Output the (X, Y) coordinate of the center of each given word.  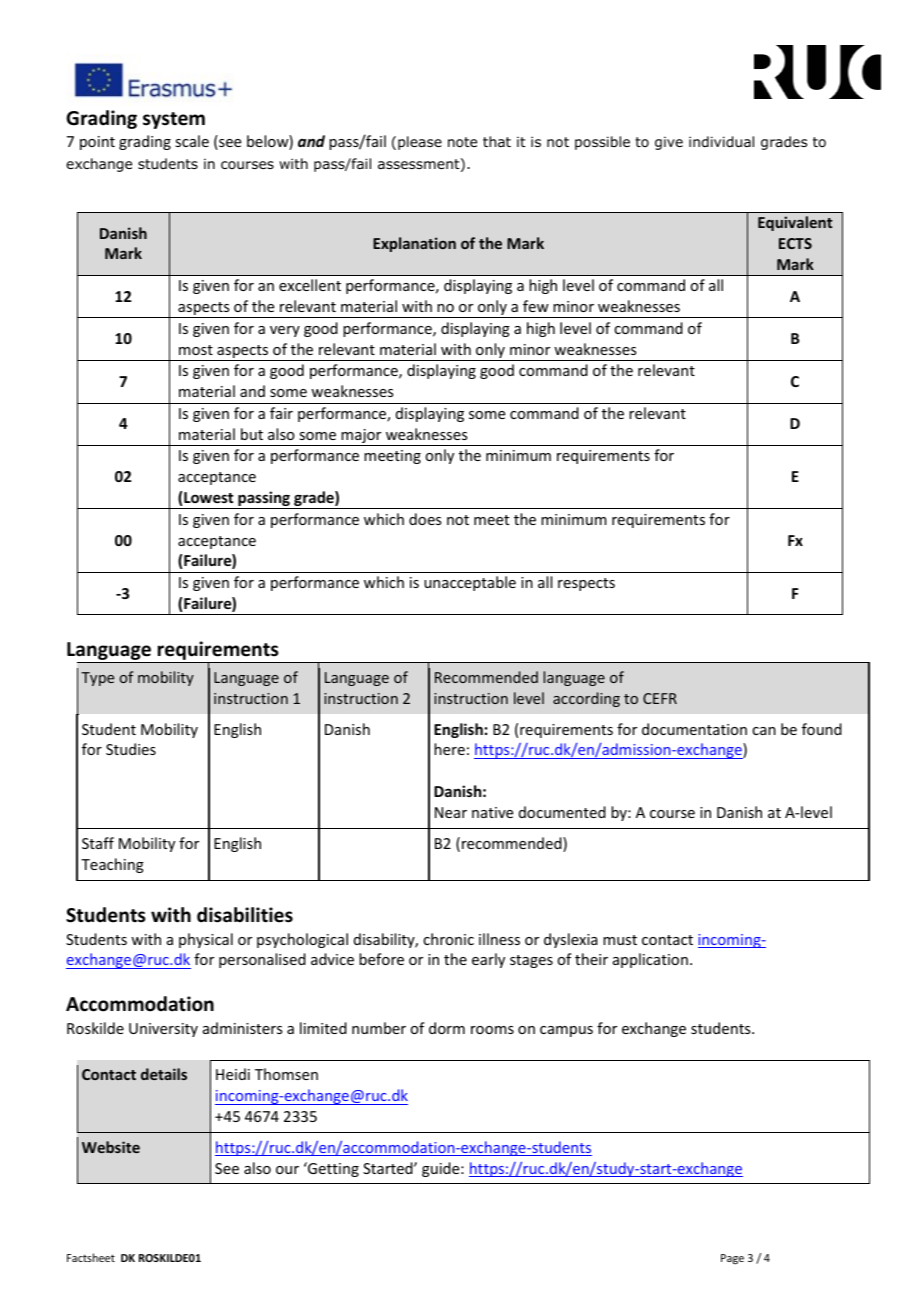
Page (732, 1259)
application (650, 960)
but (252, 434)
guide (442, 1169)
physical (206, 940)
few (536, 306)
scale (192, 141)
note (462, 142)
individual (721, 142)
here (449, 749)
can (764, 731)
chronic (448, 939)
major (361, 437)
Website (111, 1147)
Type (97, 679)
